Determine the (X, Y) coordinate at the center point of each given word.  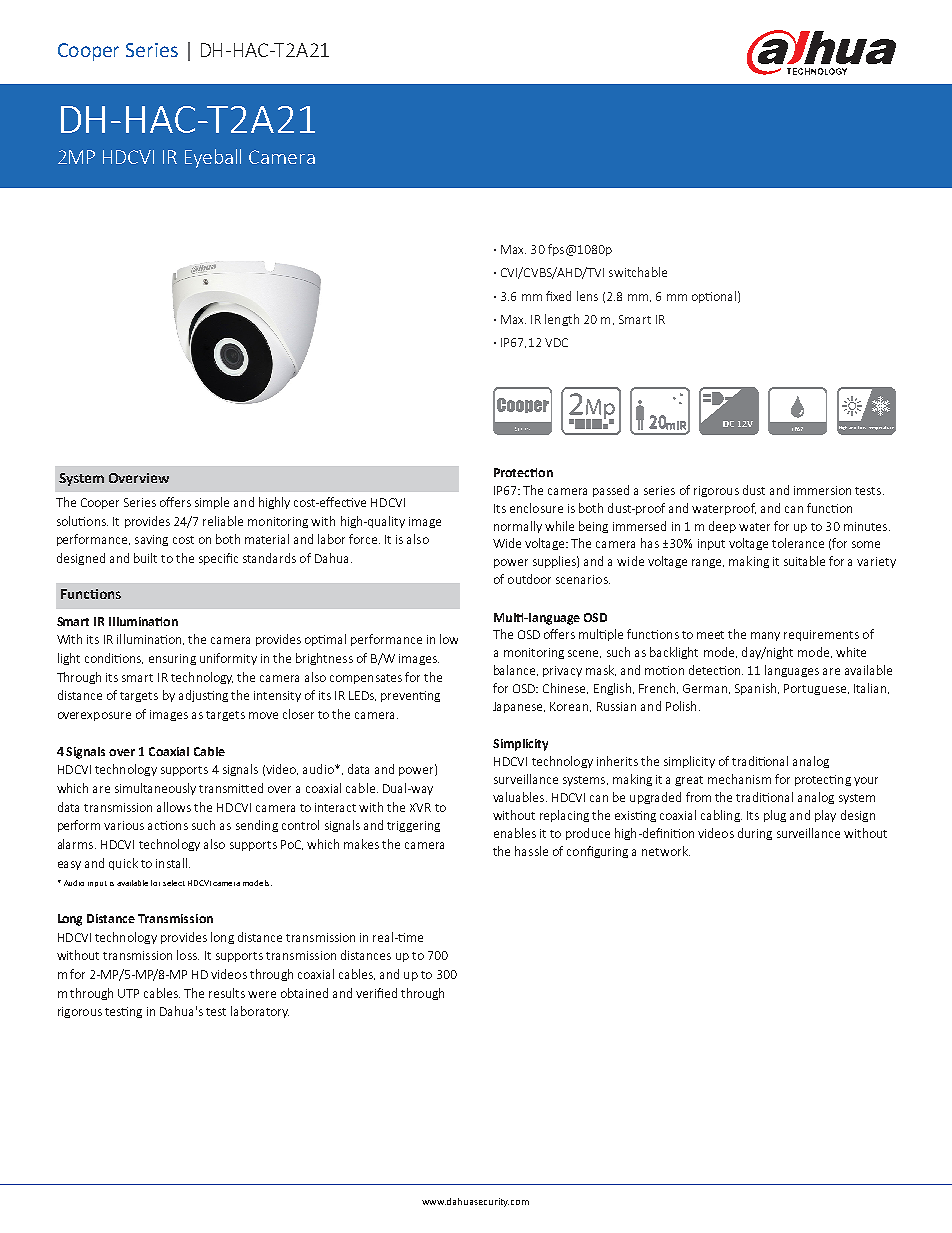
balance (516, 670)
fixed (558, 296)
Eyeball (213, 158)
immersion (822, 490)
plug (775, 816)
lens (587, 296)
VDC (556, 342)
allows (174, 807)
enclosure (536, 508)
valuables (520, 797)
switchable (638, 272)
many (765, 636)
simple (212, 503)
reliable (223, 521)
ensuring (172, 659)
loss (188, 955)
